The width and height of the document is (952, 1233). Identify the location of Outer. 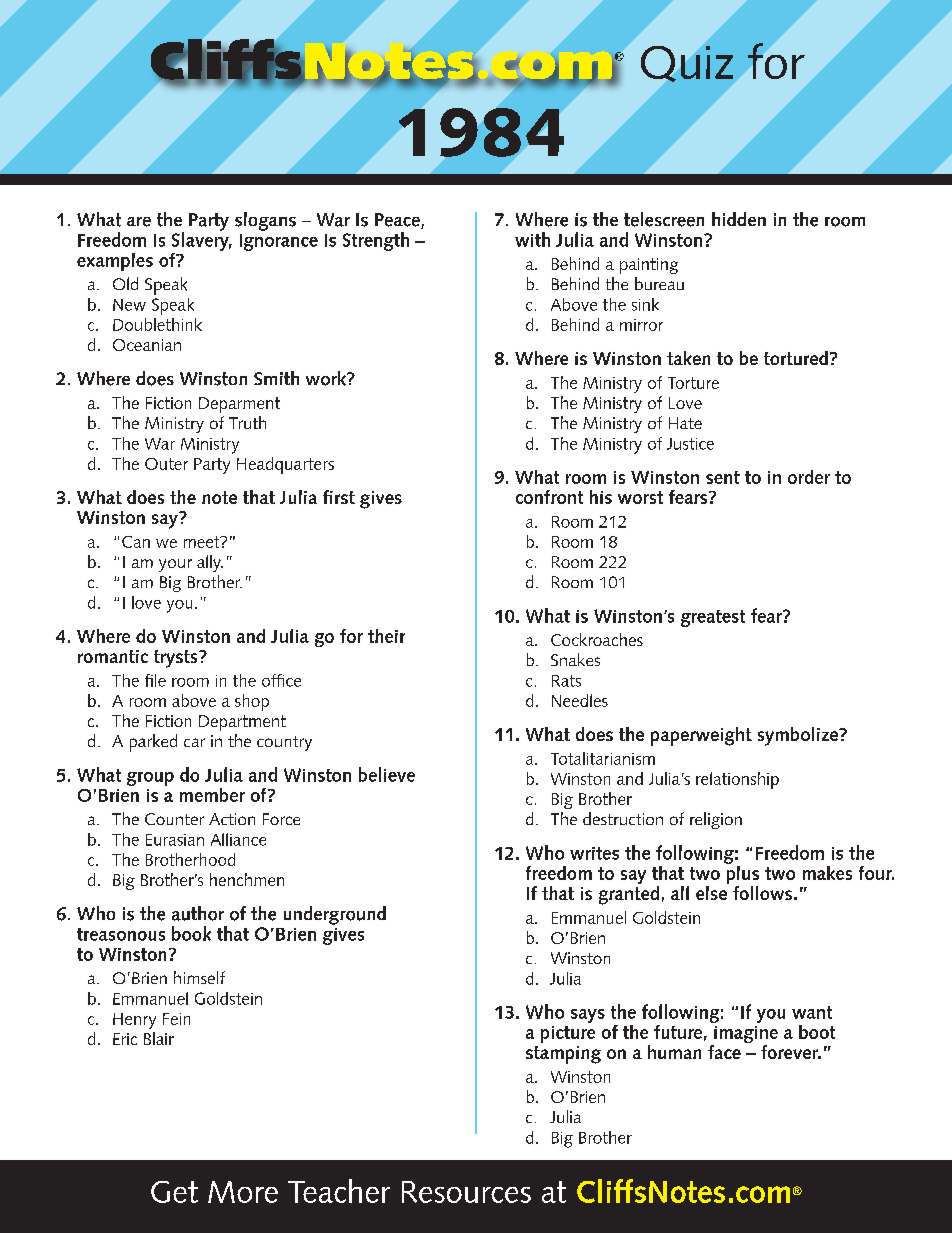
(166, 464).
